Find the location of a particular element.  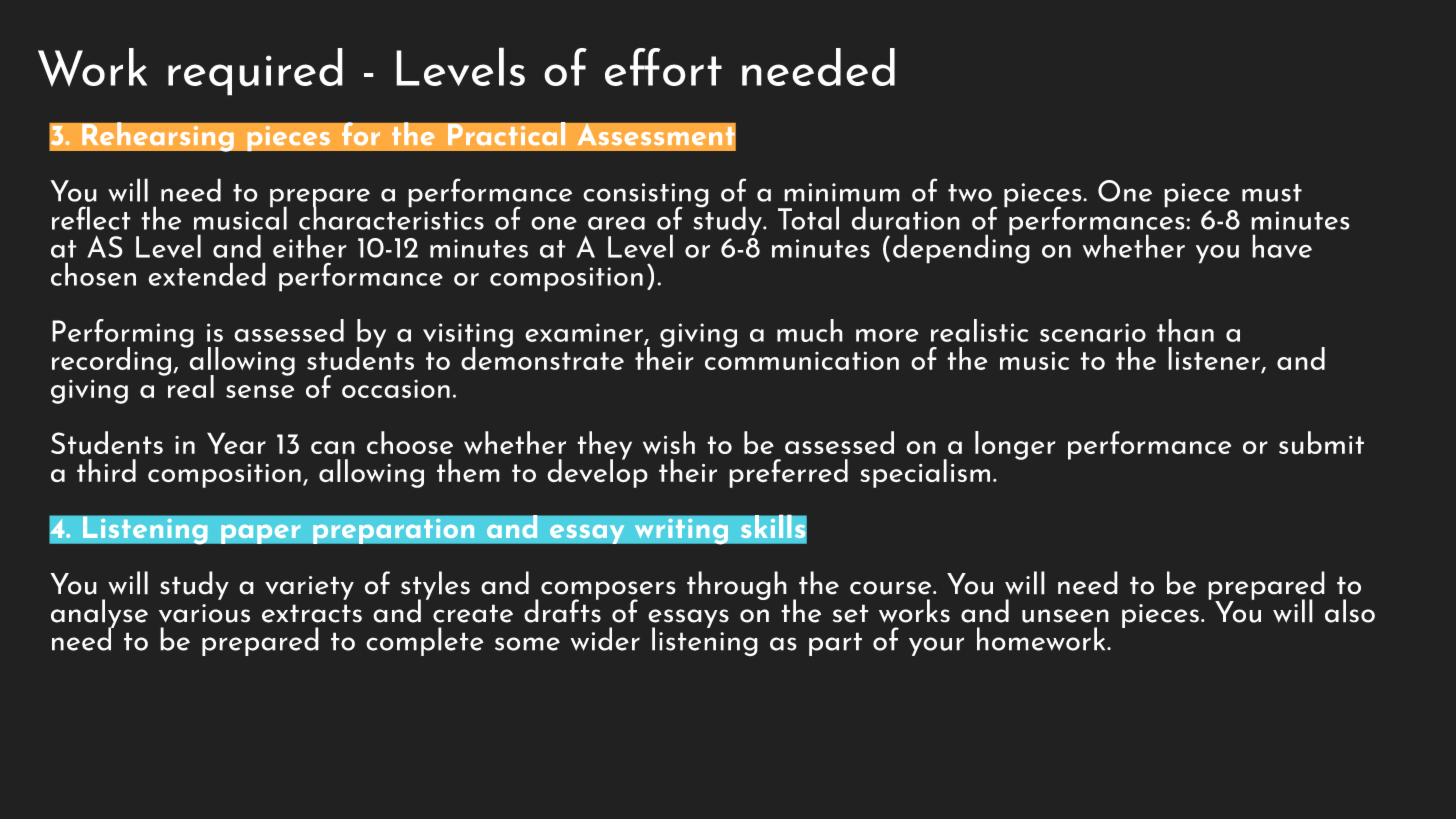

various is located at coordinates (204, 613).
